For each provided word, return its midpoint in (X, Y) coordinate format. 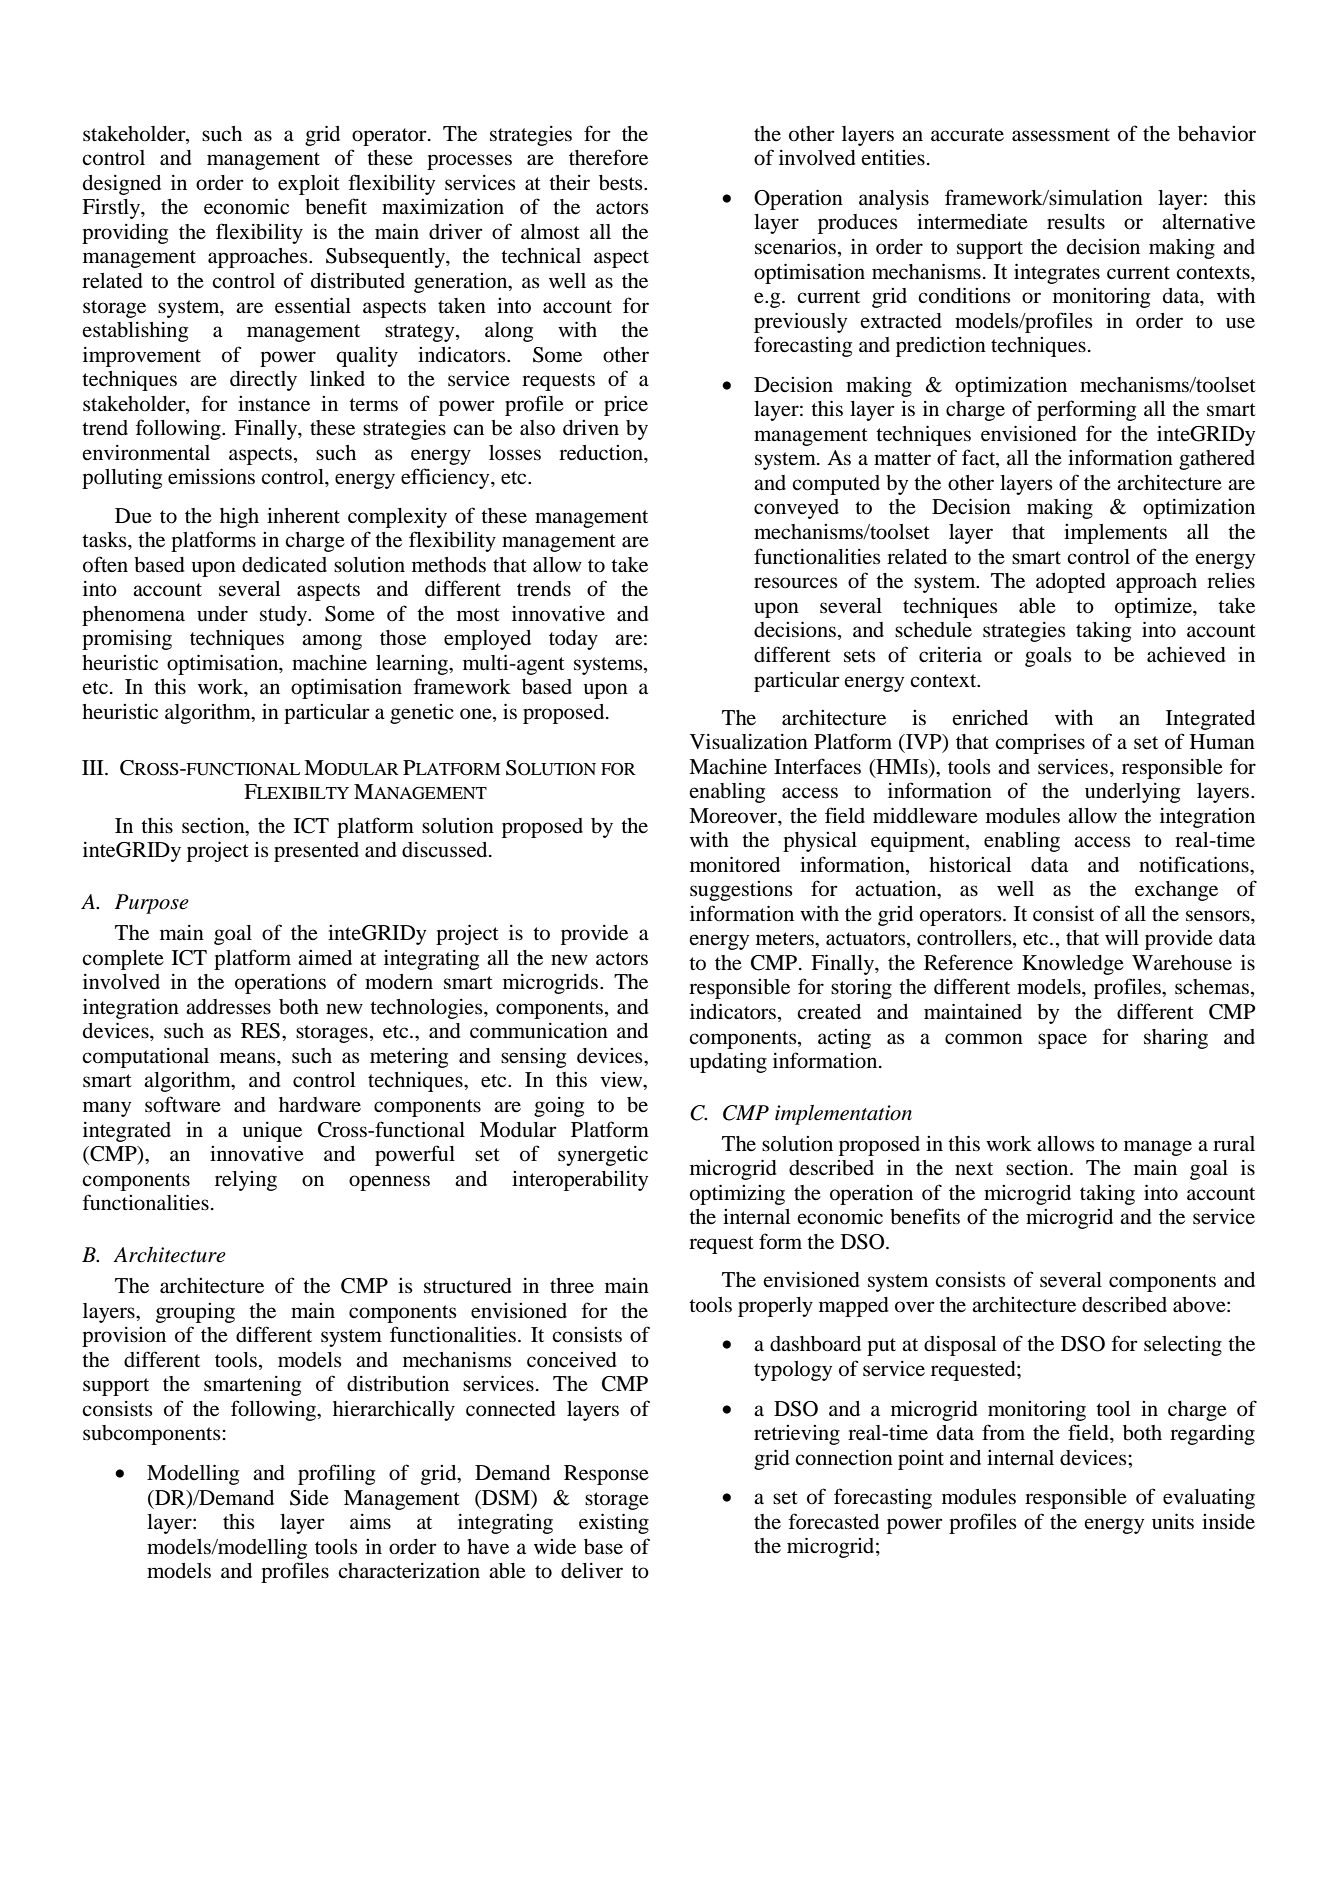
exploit (309, 185)
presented (316, 852)
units (1173, 1521)
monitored (735, 864)
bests (622, 183)
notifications (1195, 864)
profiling (336, 1474)
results (1076, 222)
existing (614, 1523)
